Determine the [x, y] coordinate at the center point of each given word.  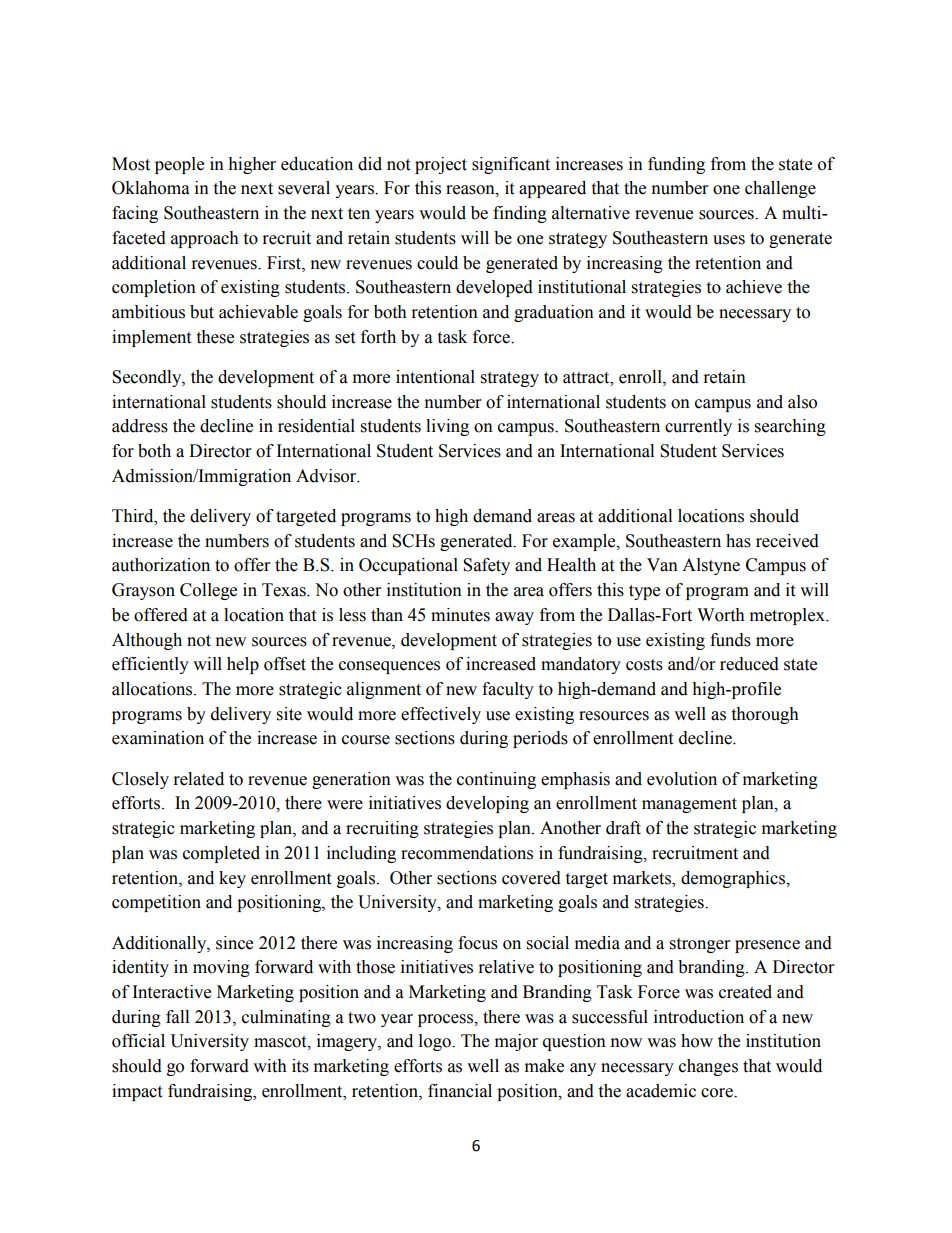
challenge [780, 189]
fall [177, 1017]
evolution [682, 779]
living [447, 427]
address [140, 426]
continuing [496, 780]
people [179, 165]
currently [698, 427]
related [199, 779]
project [441, 165]
